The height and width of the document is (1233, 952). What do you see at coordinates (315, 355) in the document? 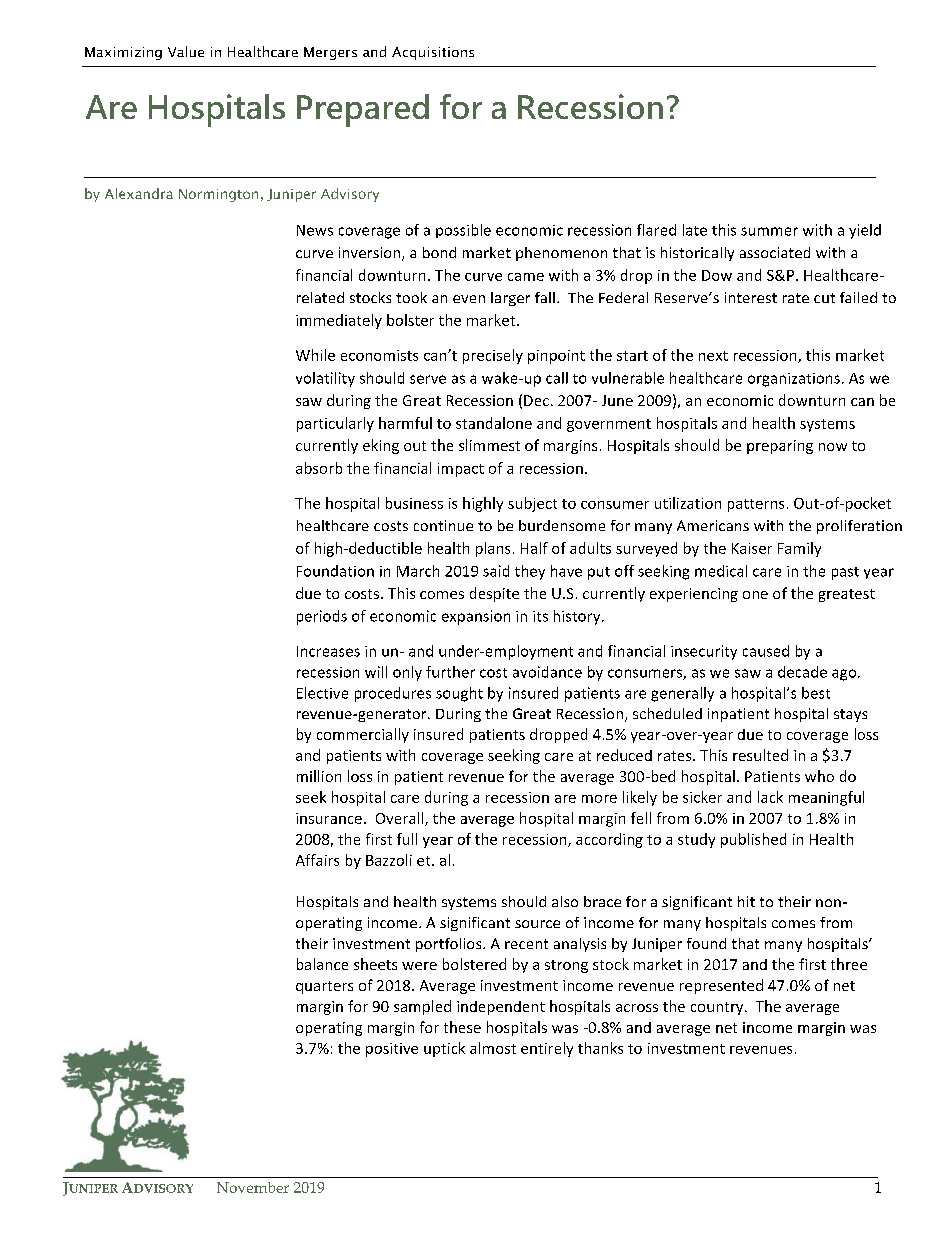
I see `While` at bounding box center [315, 355].
